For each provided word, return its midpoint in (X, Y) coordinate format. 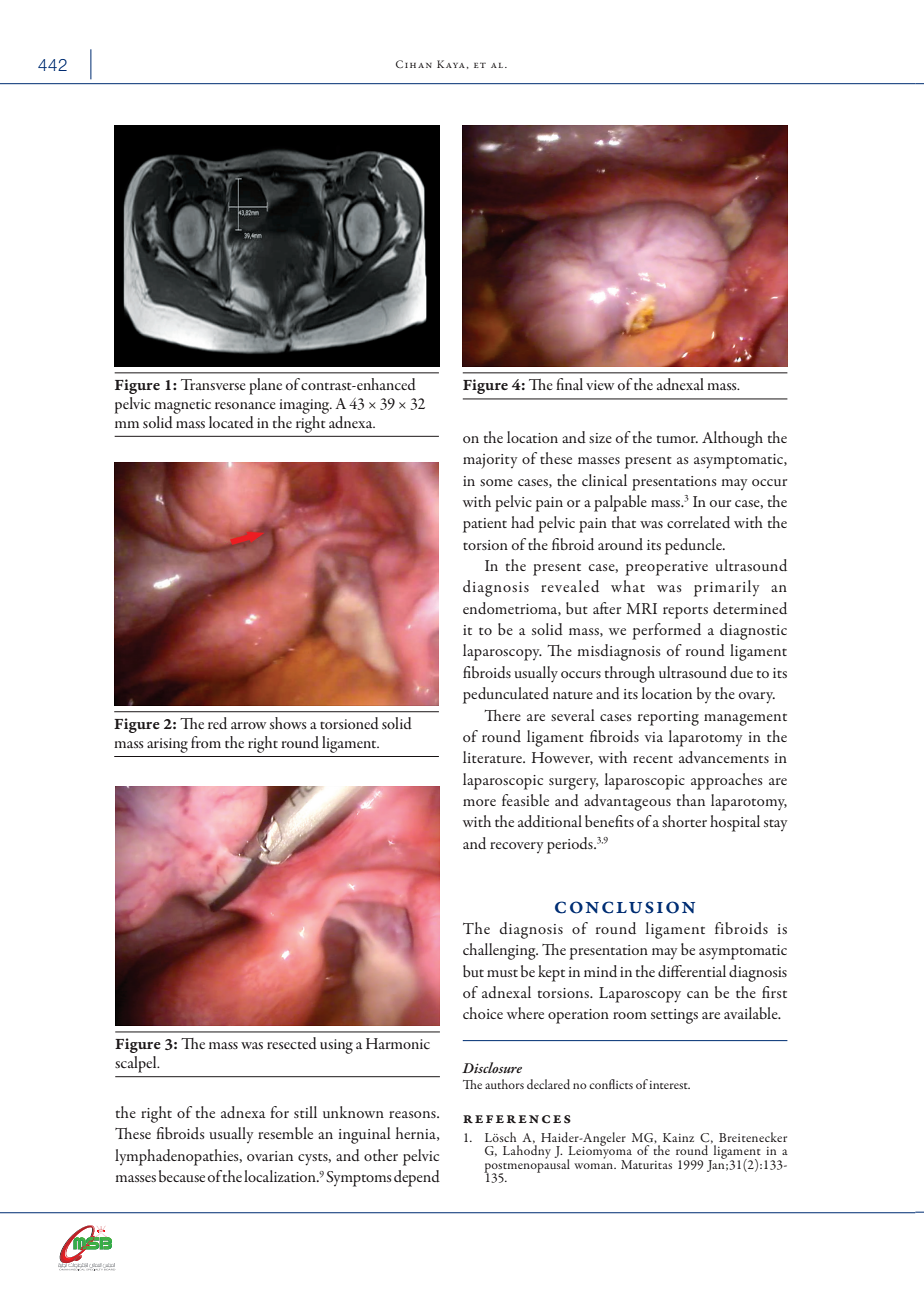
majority (490, 461)
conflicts (611, 1084)
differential (692, 971)
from (206, 742)
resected (292, 1043)
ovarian (270, 1156)
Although (732, 439)
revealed (570, 586)
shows (288, 723)
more (479, 802)
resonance (245, 406)
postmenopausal (527, 1166)
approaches (727, 781)
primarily (727, 588)
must (502, 973)
